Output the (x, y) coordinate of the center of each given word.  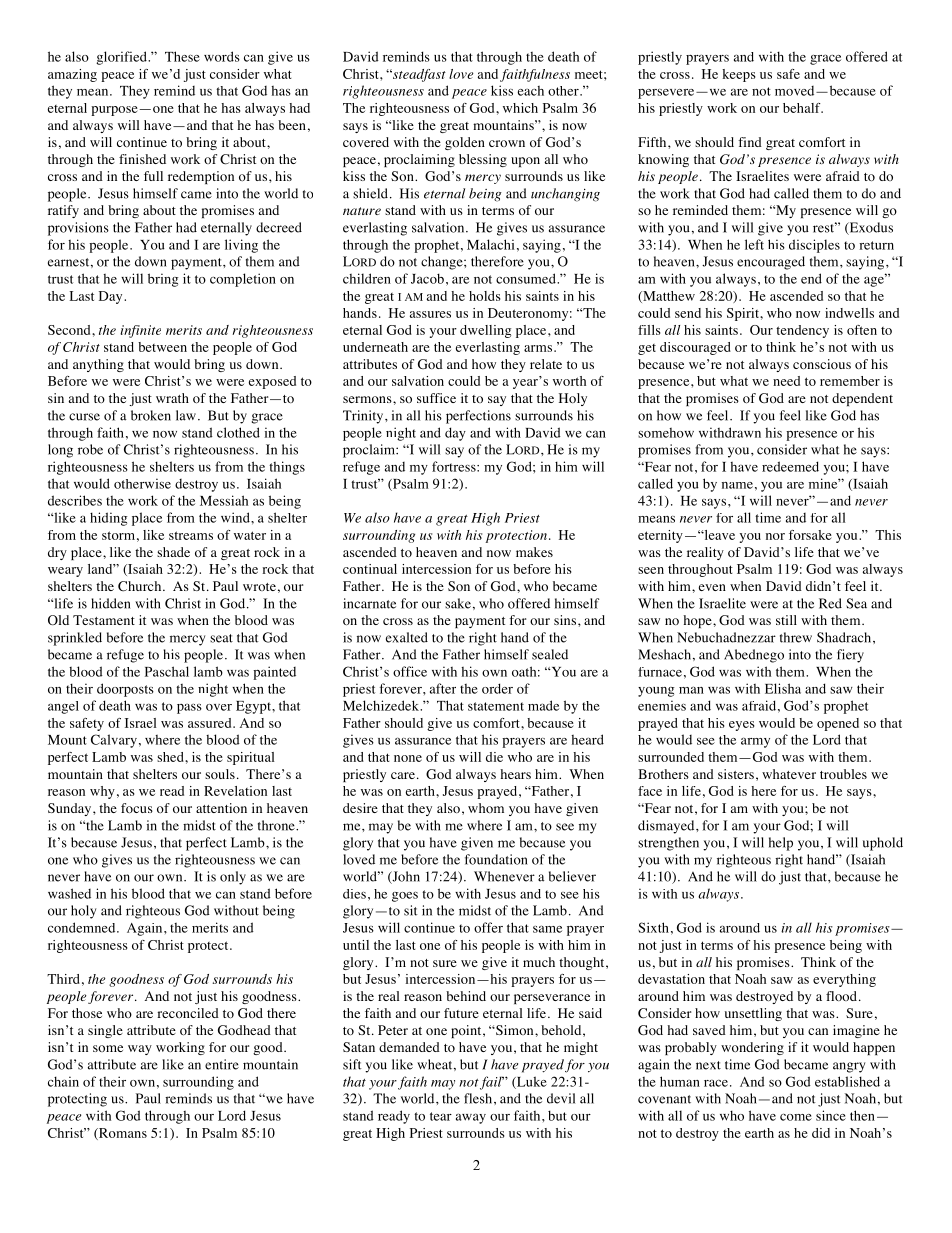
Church (141, 586)
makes (534, 552)
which (520, 108)
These (182, 56)
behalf (803, 108)
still (786, 620)
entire (222, 1064)
